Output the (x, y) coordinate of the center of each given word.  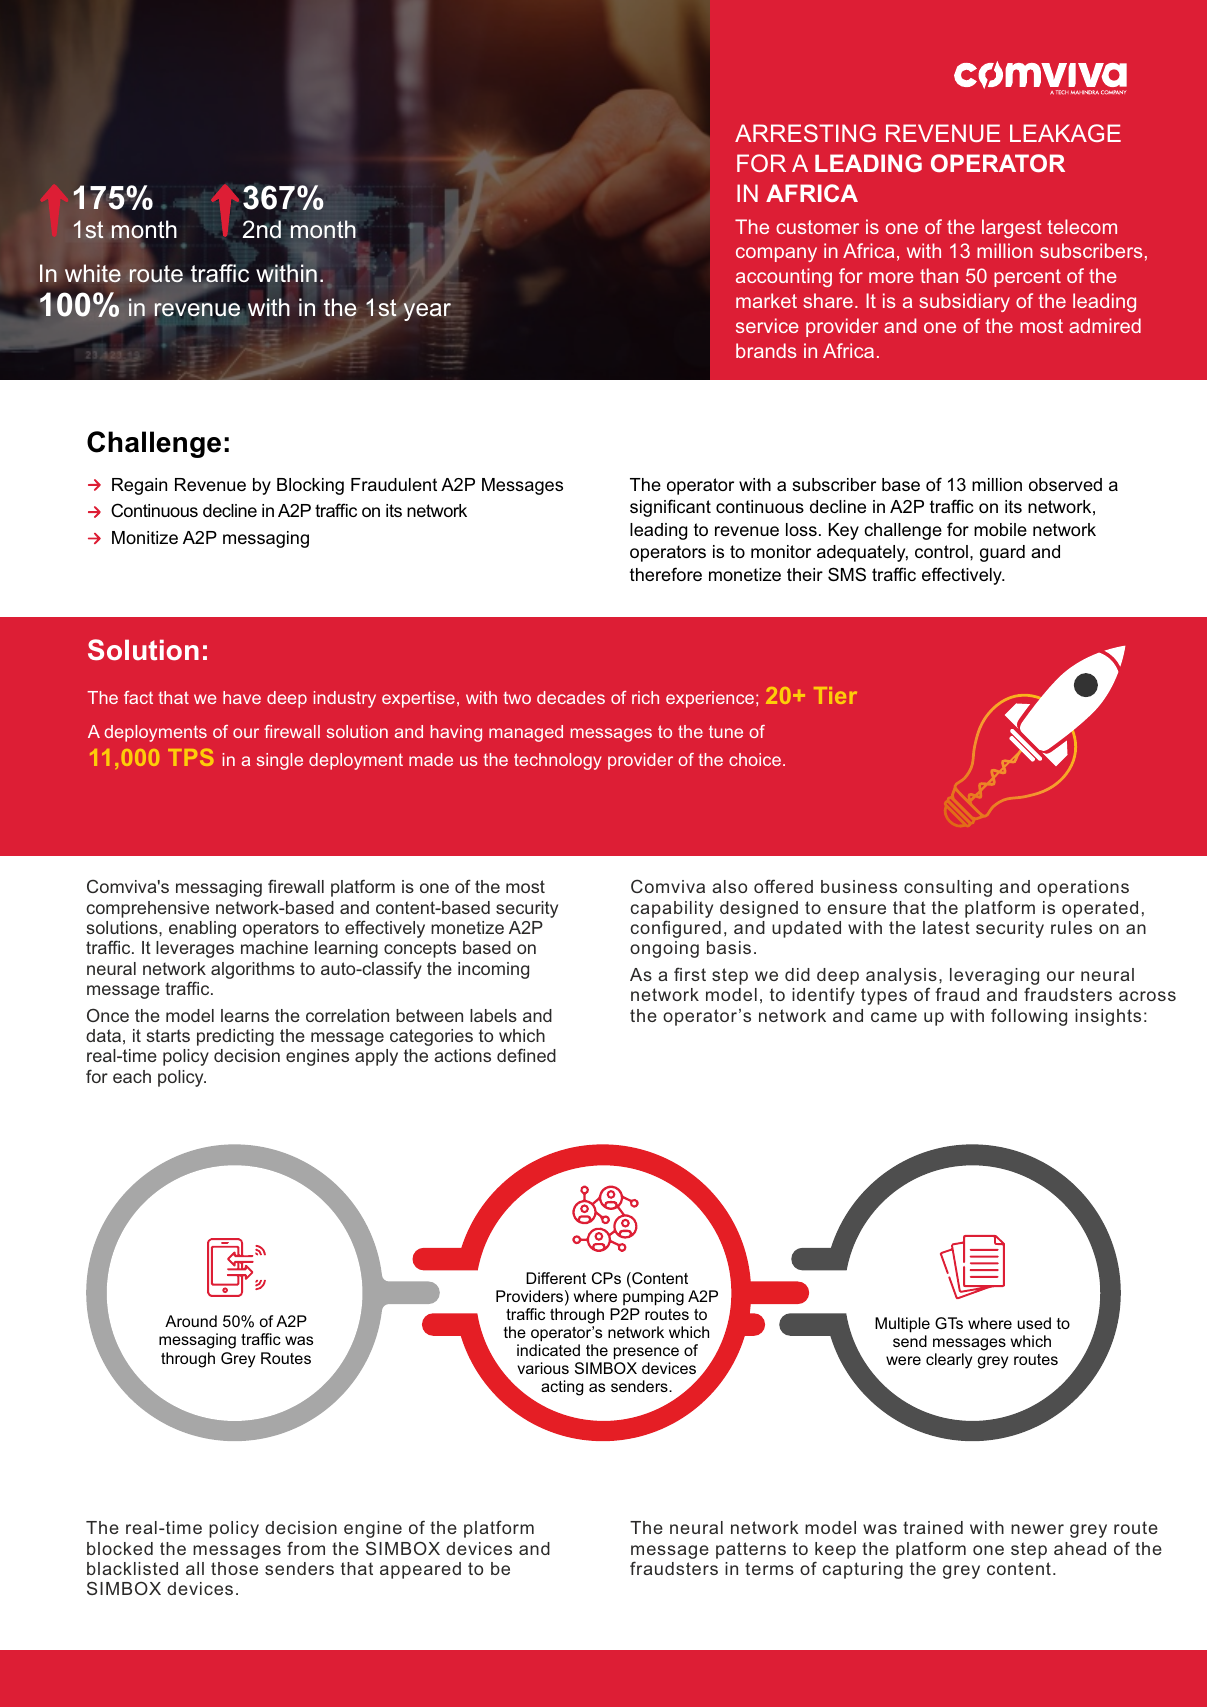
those (234, 1568)
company (776, 254)
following (1029, 1017)
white (93, 273)
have (242, 697)
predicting (235, 1037)
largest (1012, 228)
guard (1002, 553)
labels (493, 1015)
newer (1037, 1529)
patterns (751, 1550)
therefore (666, 574)
